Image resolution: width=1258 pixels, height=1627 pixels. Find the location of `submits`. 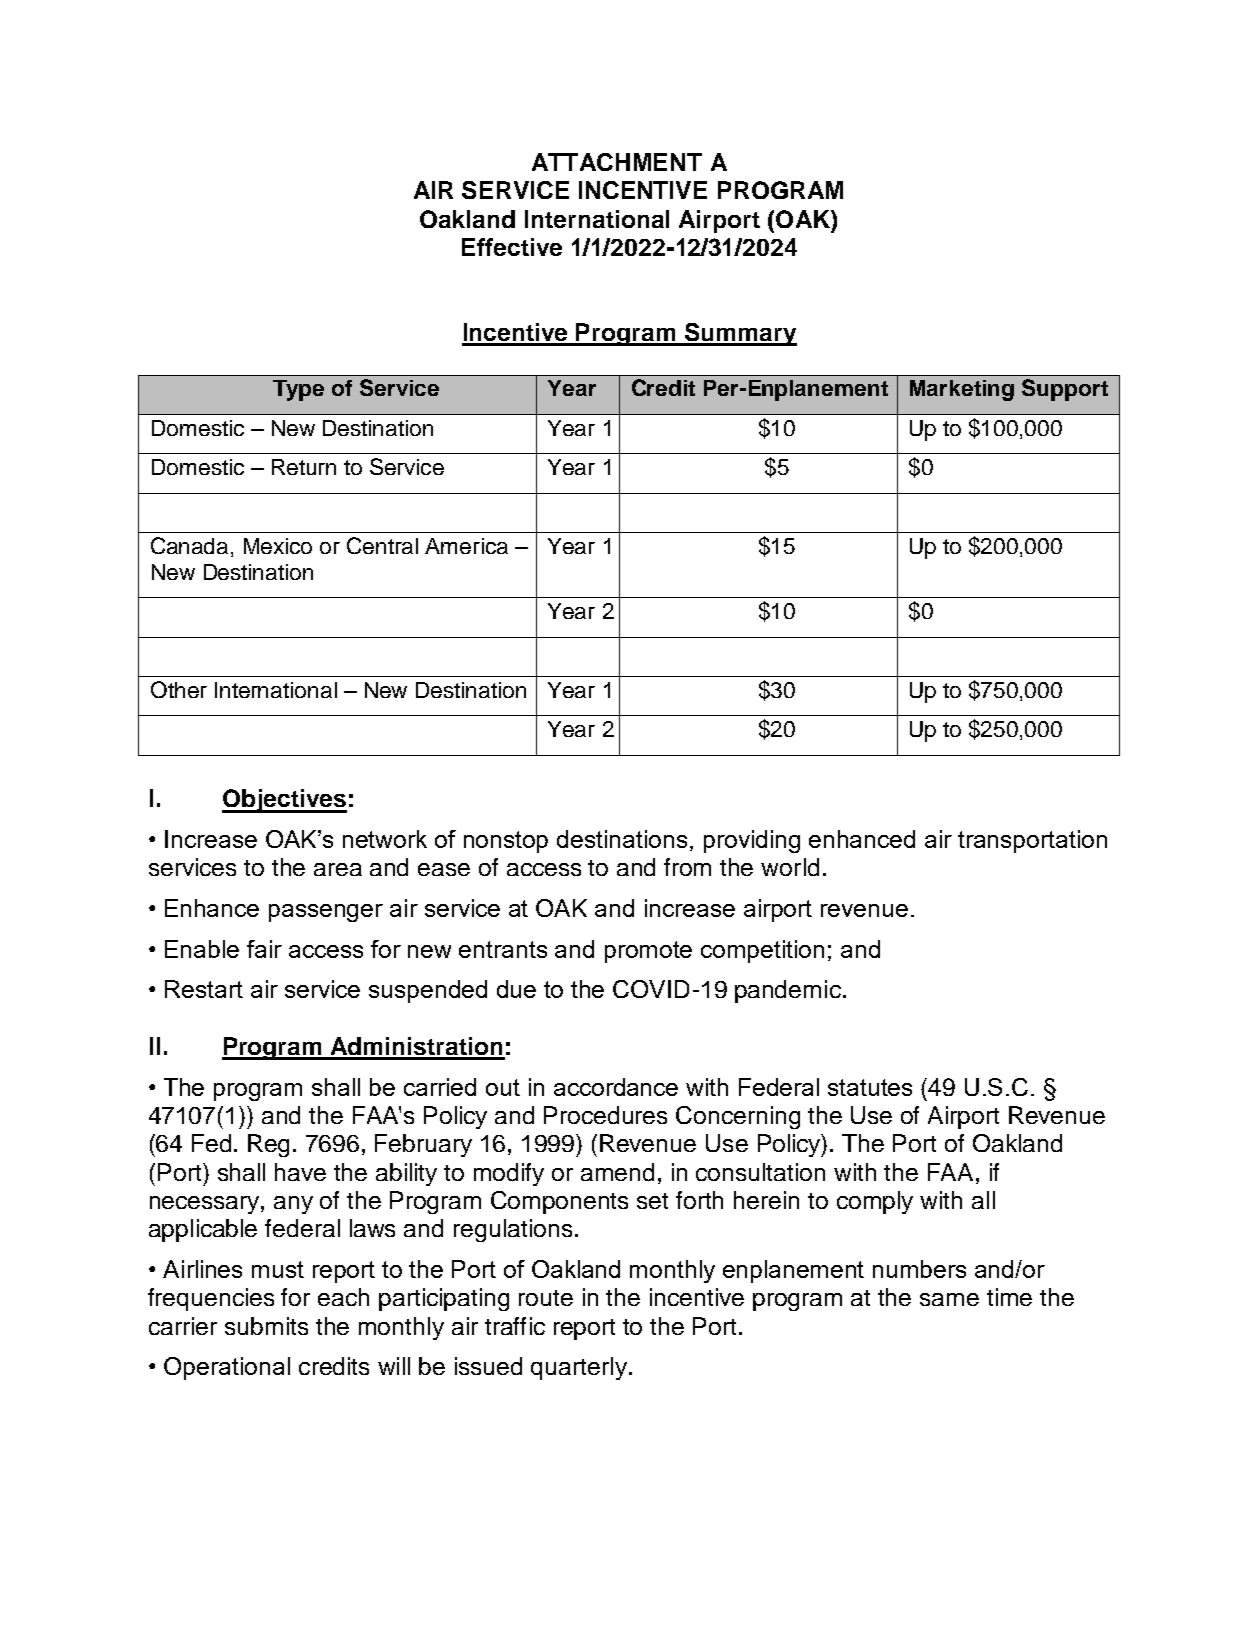

submits is located at coordinates (266, 1326).
